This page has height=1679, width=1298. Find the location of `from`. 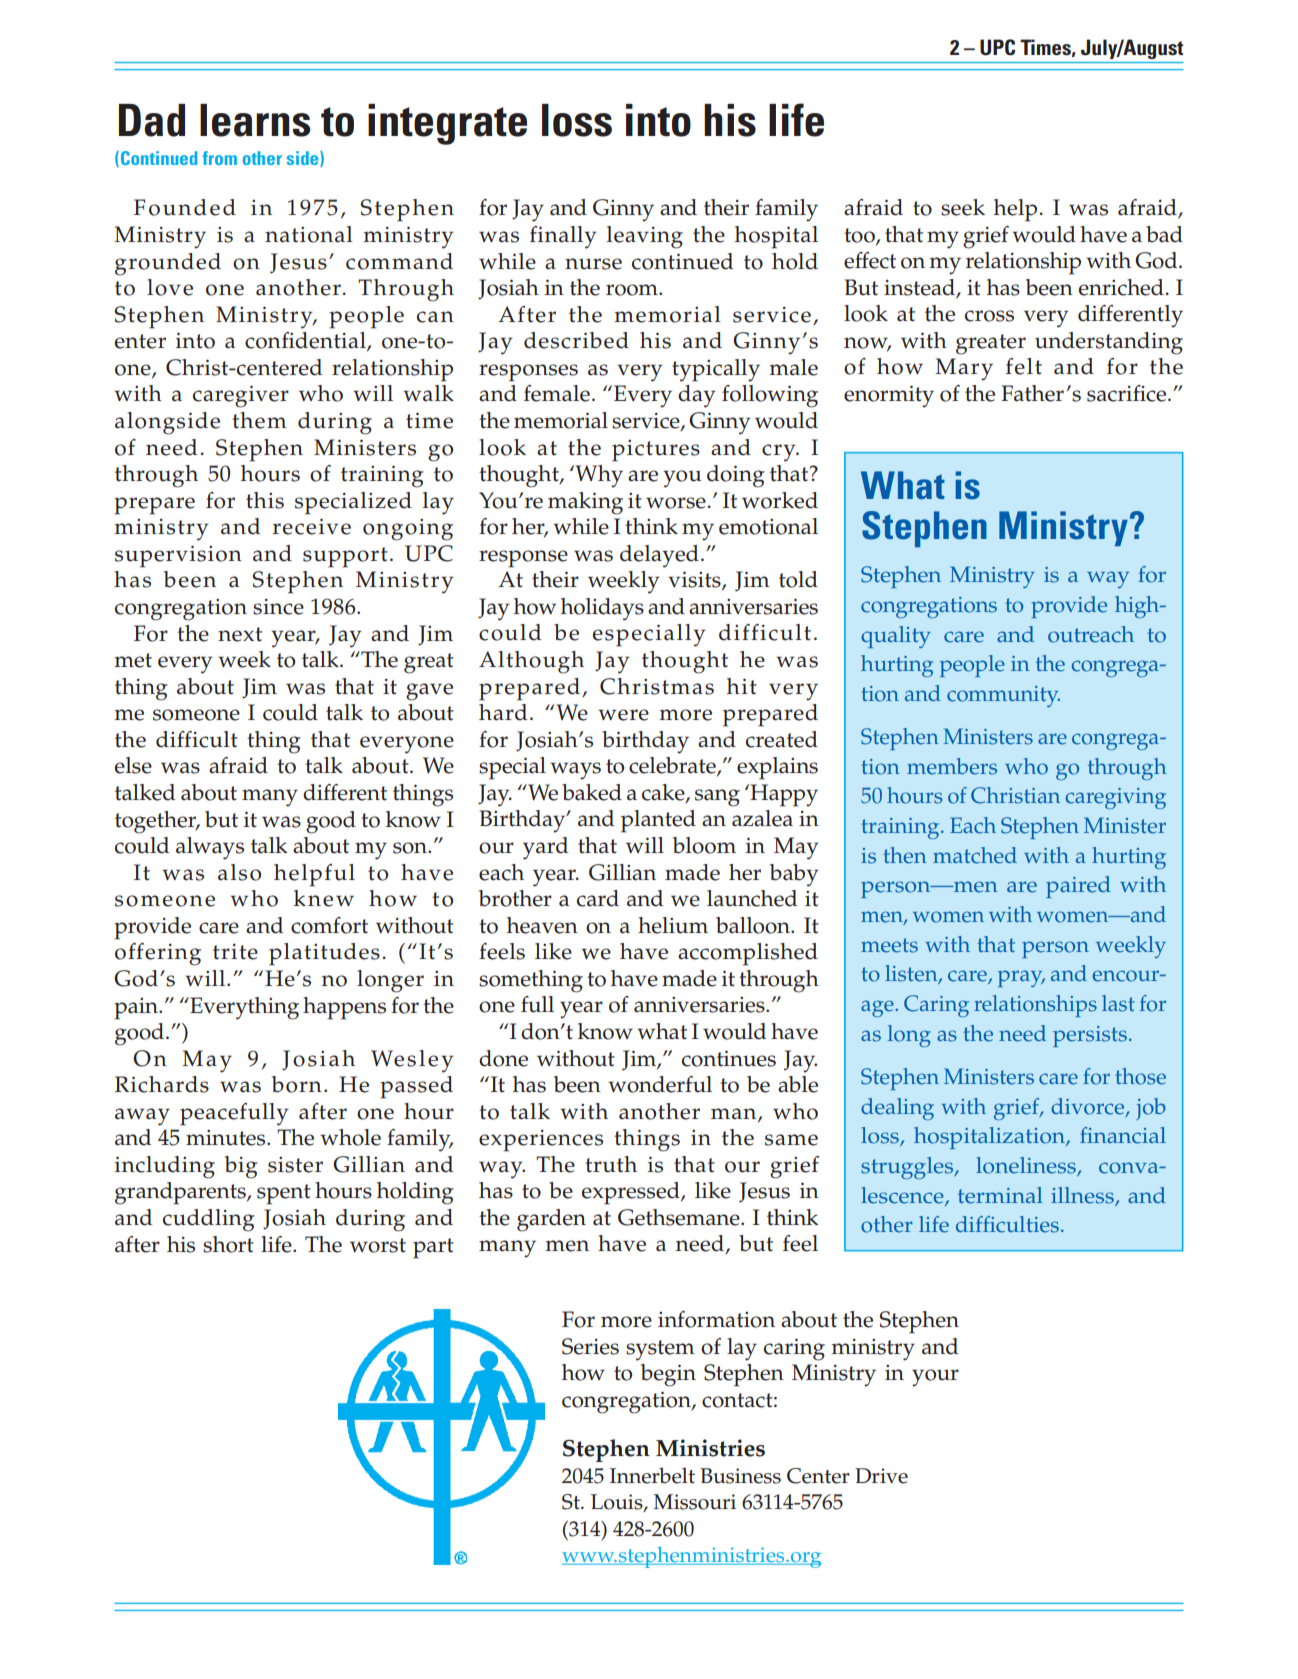

from is located at coordinates (219, 158).
